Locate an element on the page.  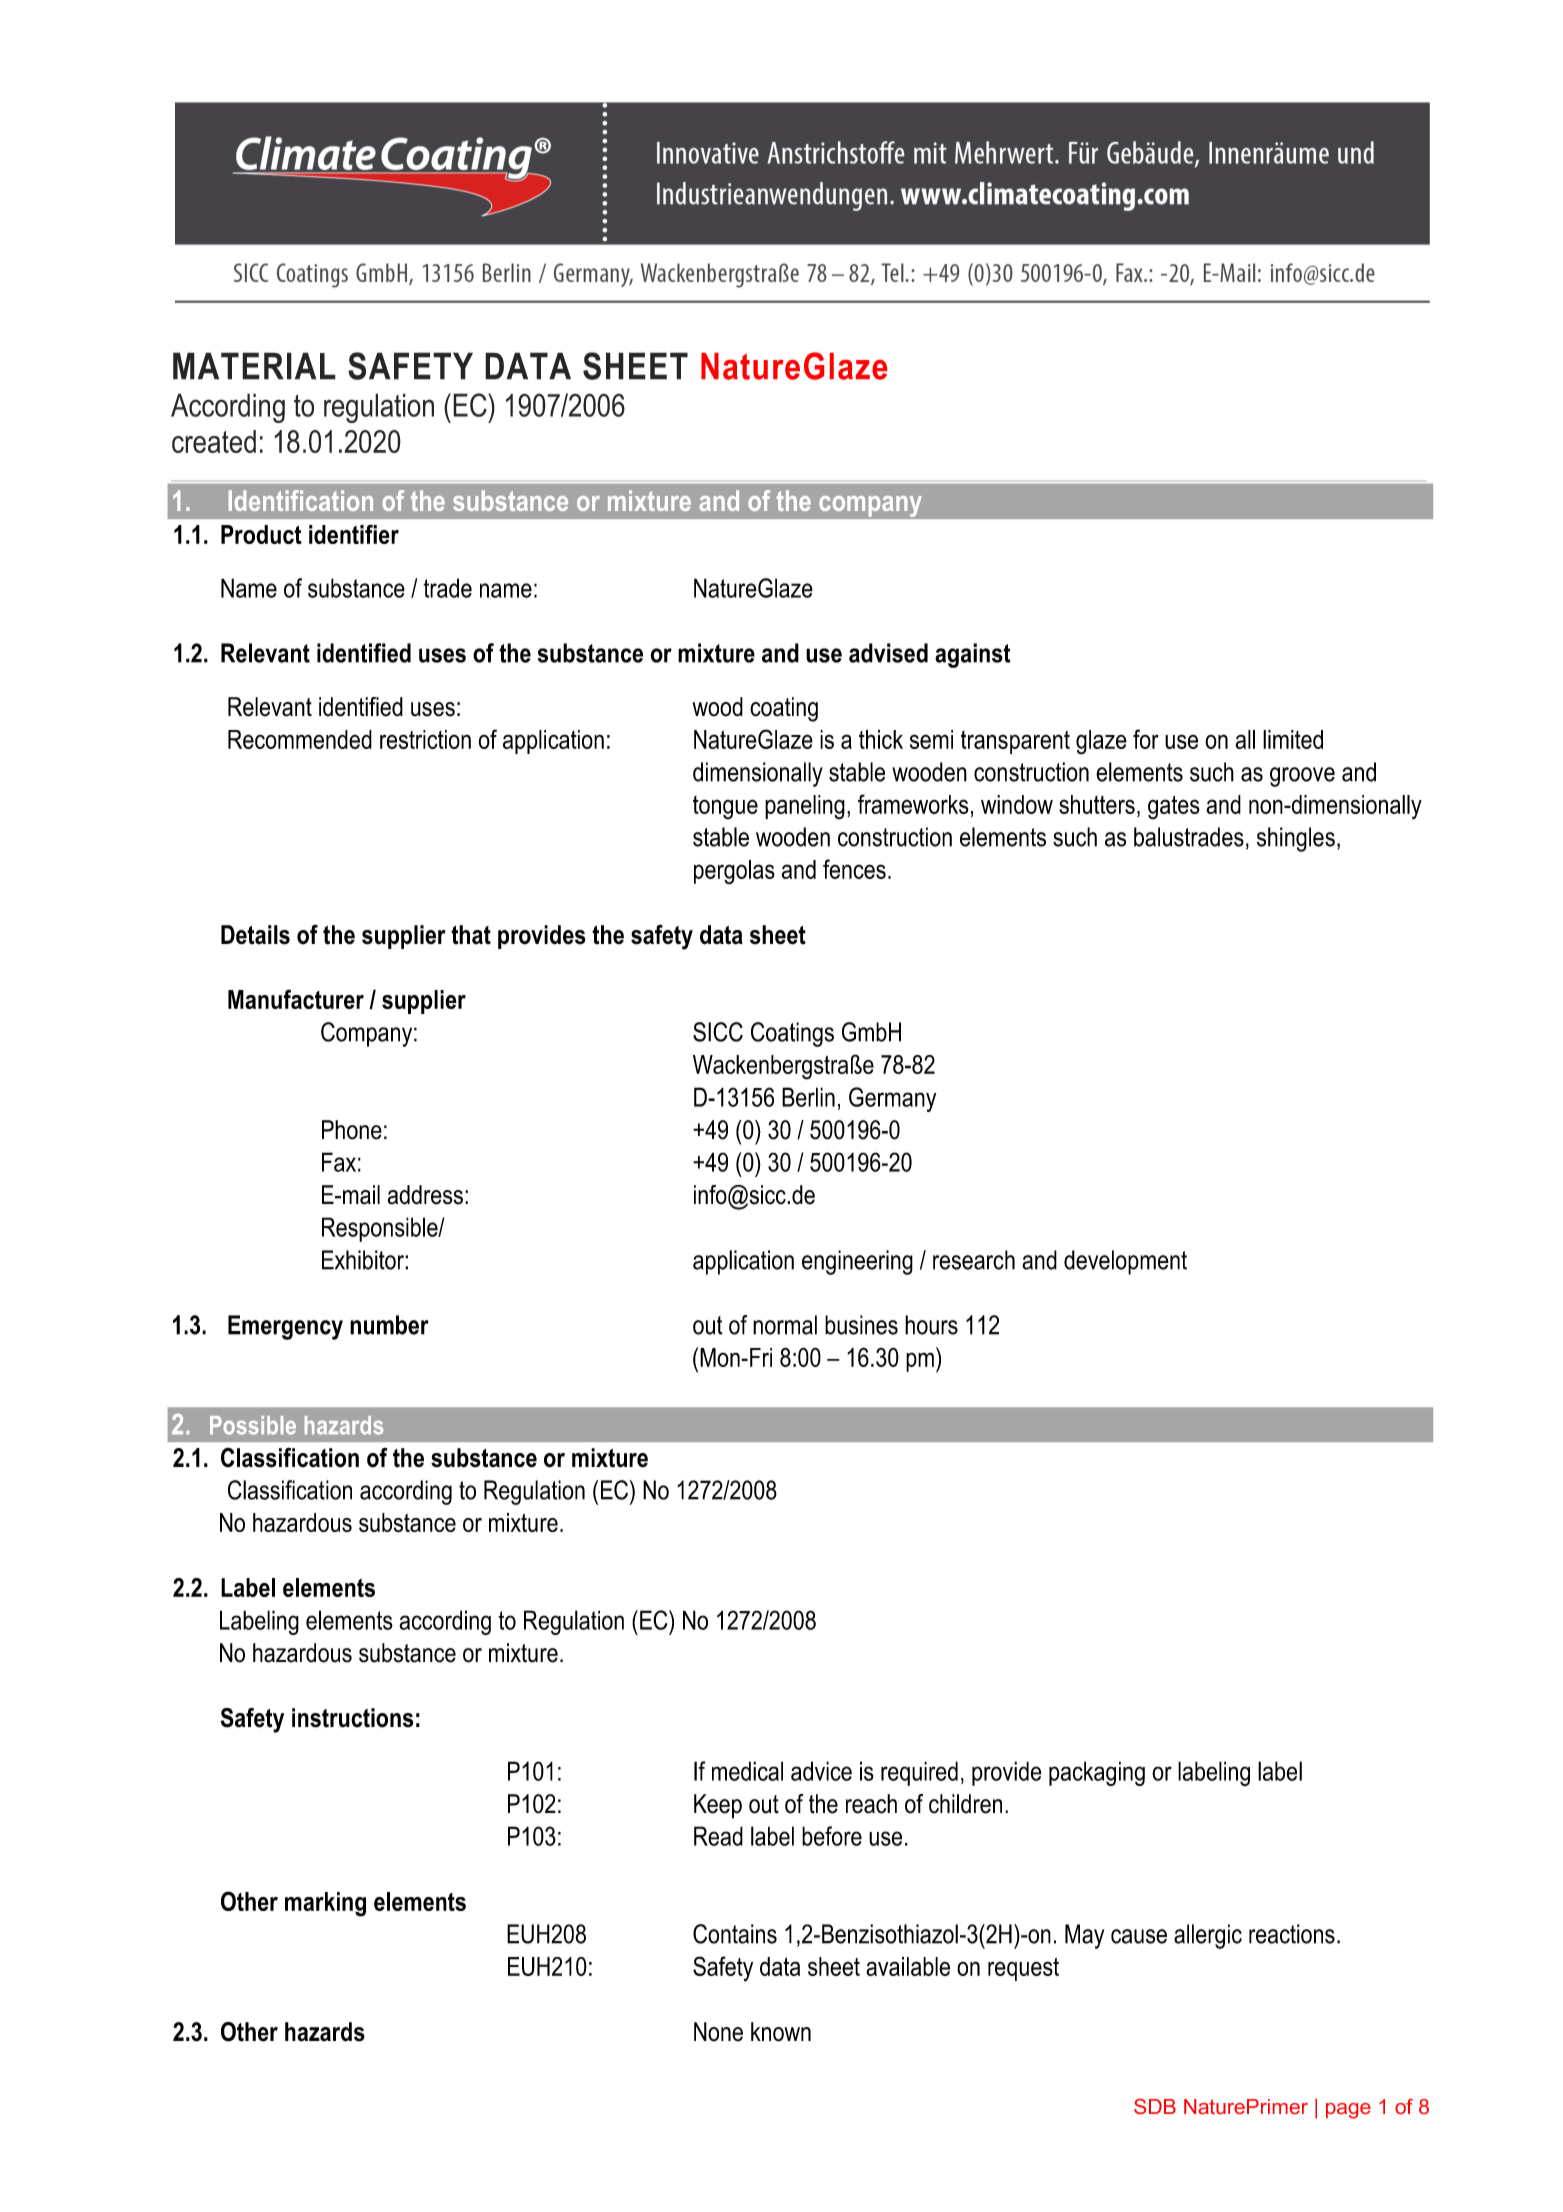
development is located at coordinates (1125, 1262).
